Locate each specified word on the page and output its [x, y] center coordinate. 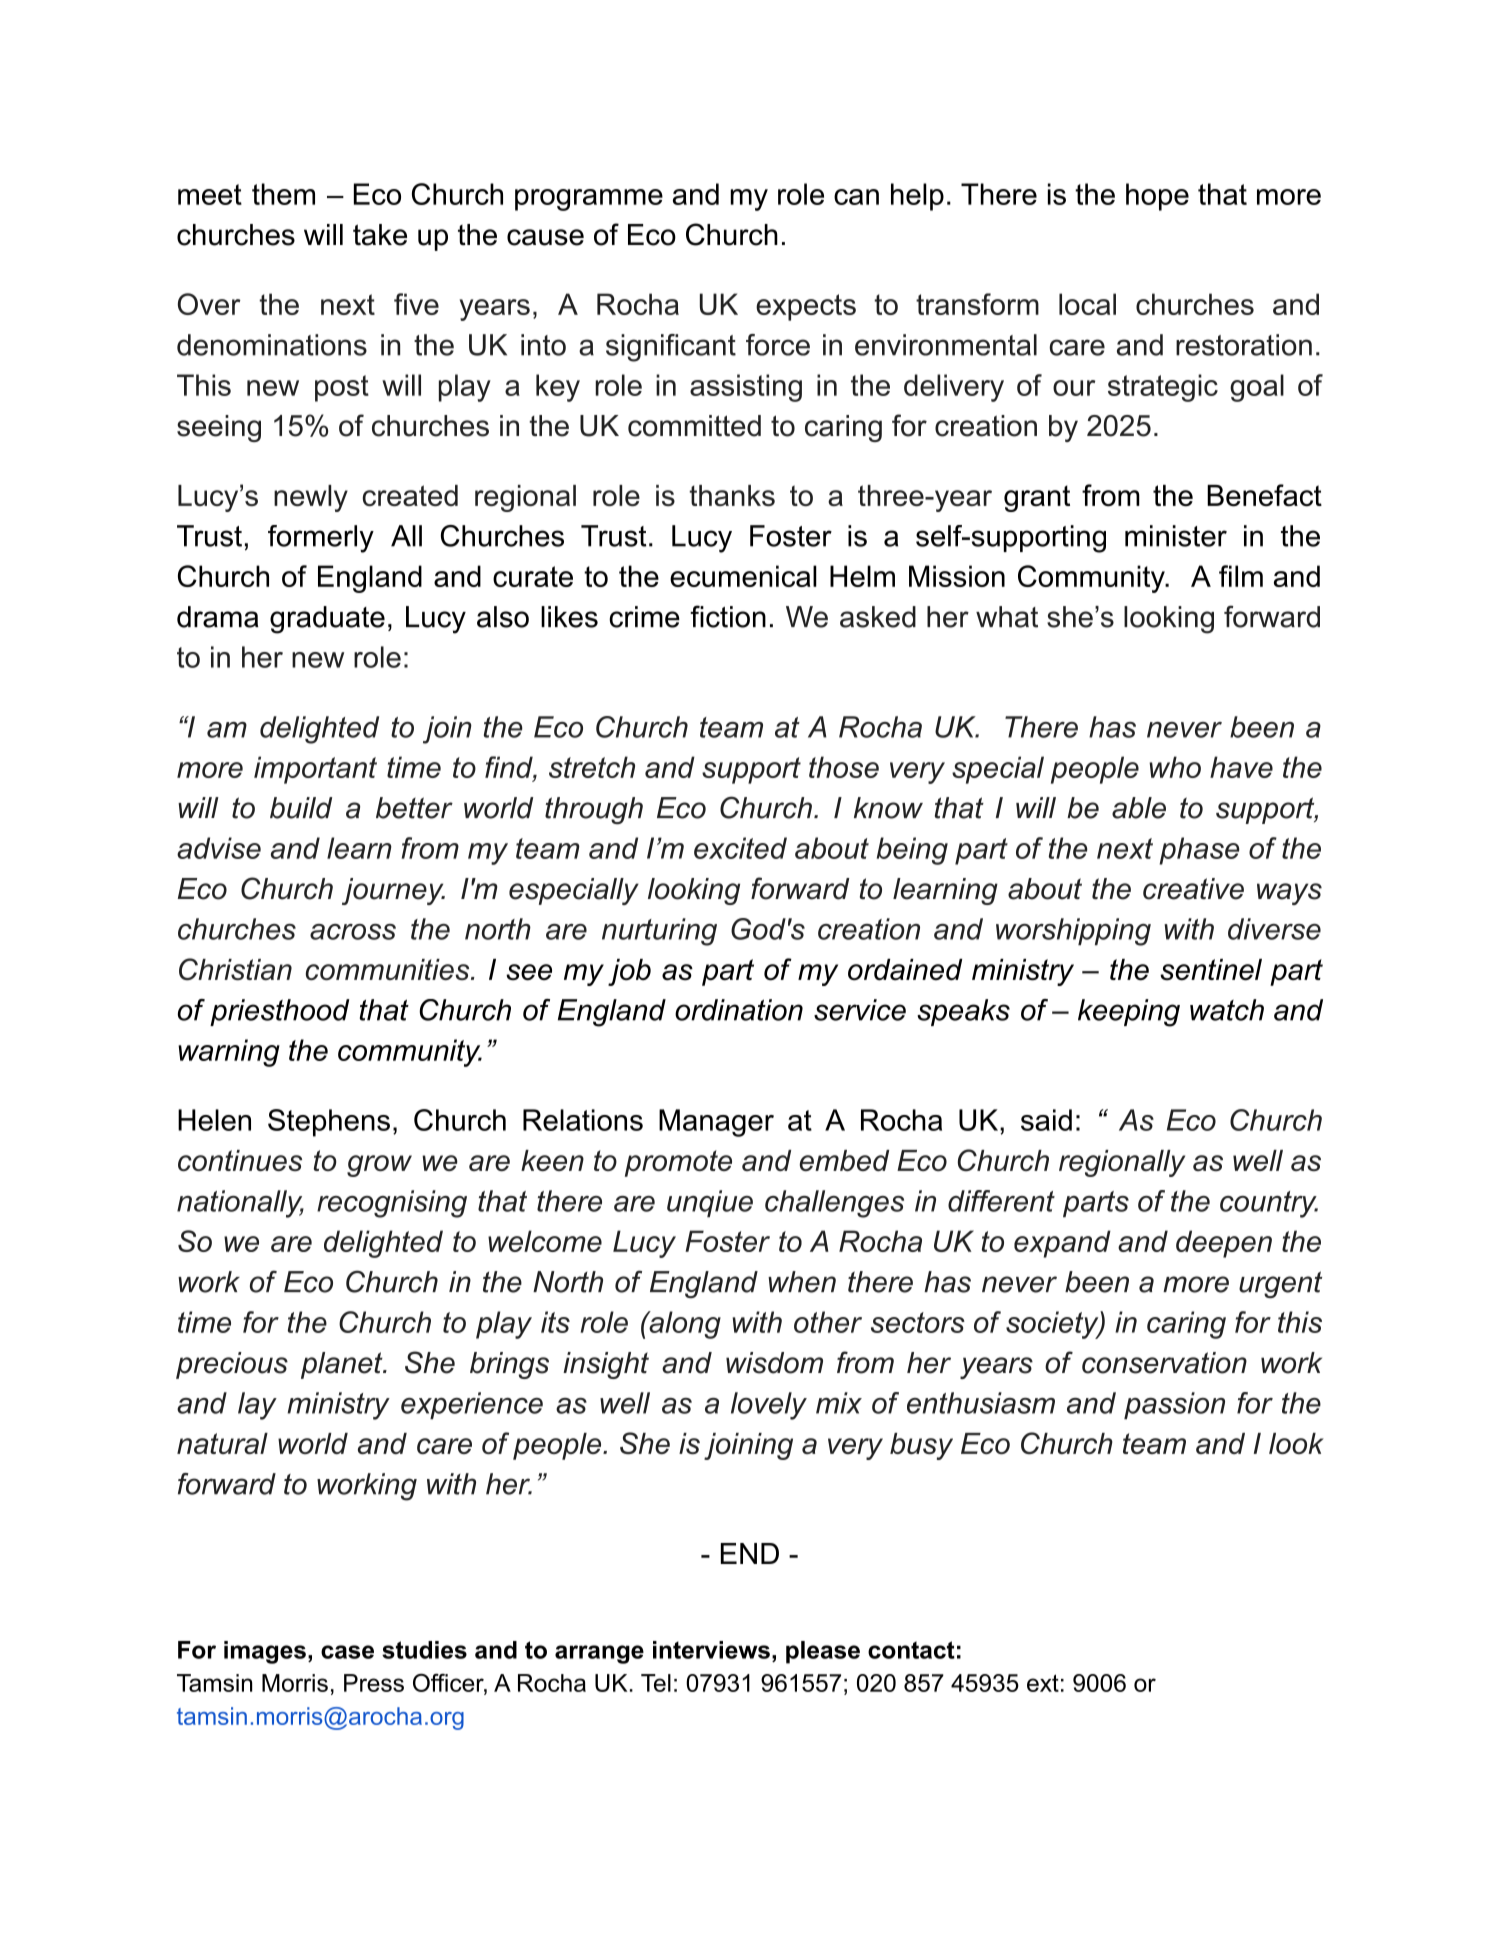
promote [678, 1163]
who [1175, 767]
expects [806, 307]
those [844, 767]
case [347, 1652]
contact [911, 1650]
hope [1157, 197]
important [315, 770]
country [1269, 1204]
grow [379, 1166]
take [380, 235]
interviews [711, 1650]
